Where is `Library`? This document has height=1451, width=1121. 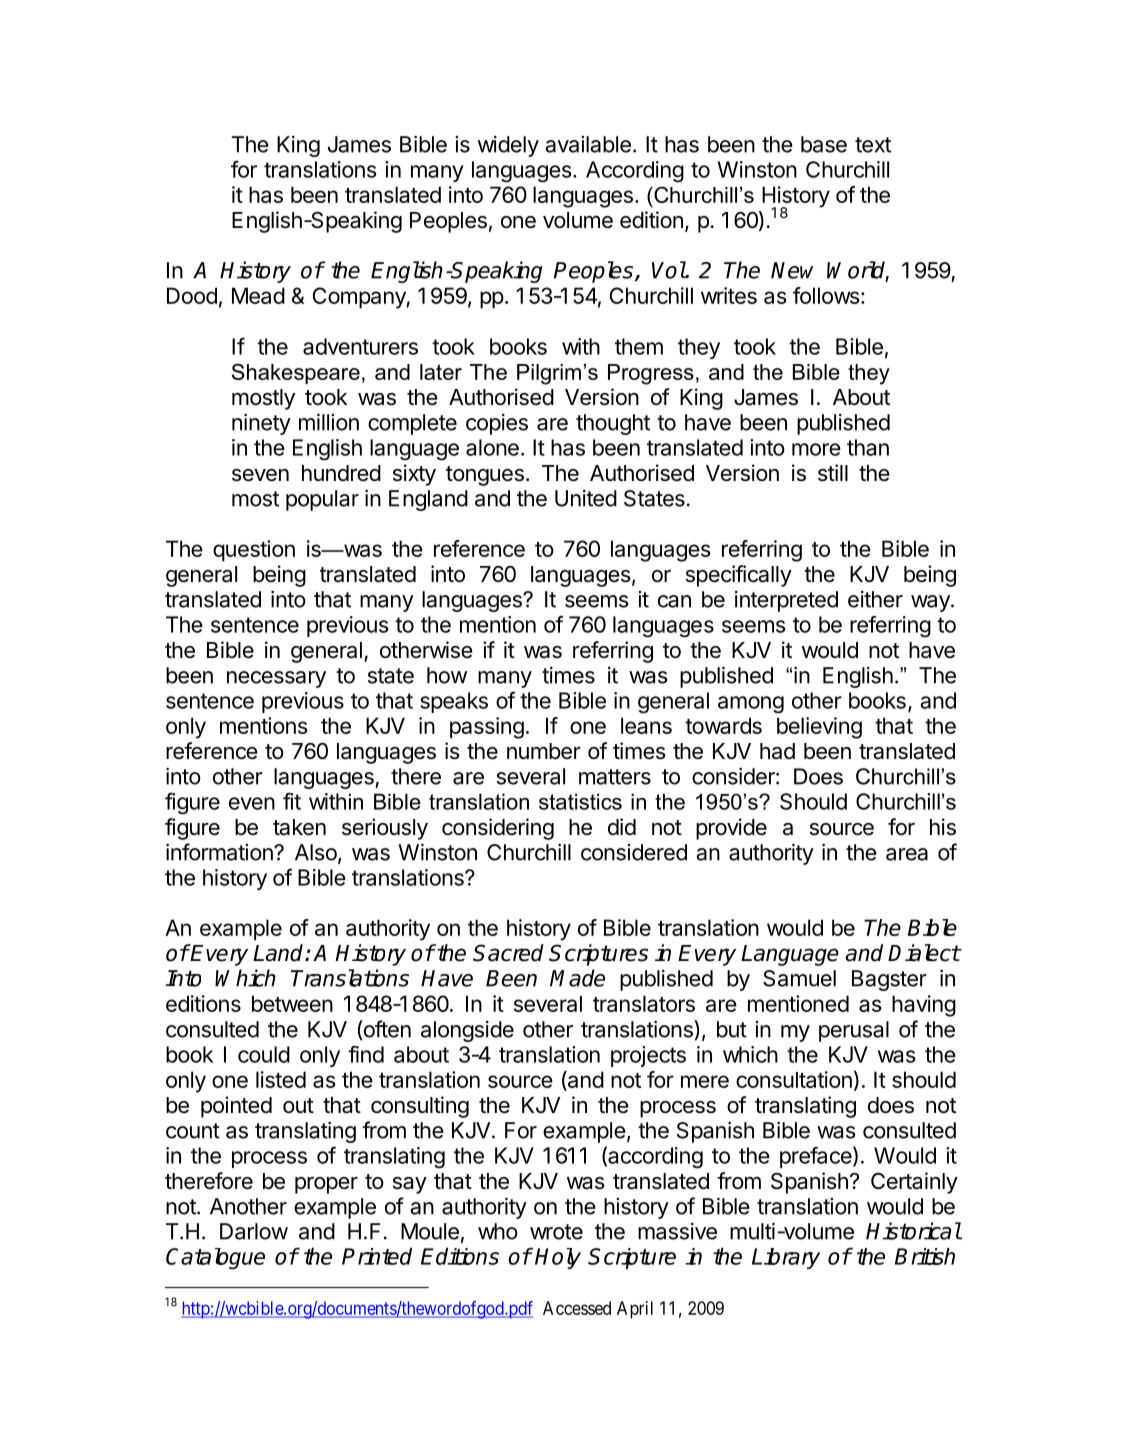
Library is located at coordinates (786, 1258).
